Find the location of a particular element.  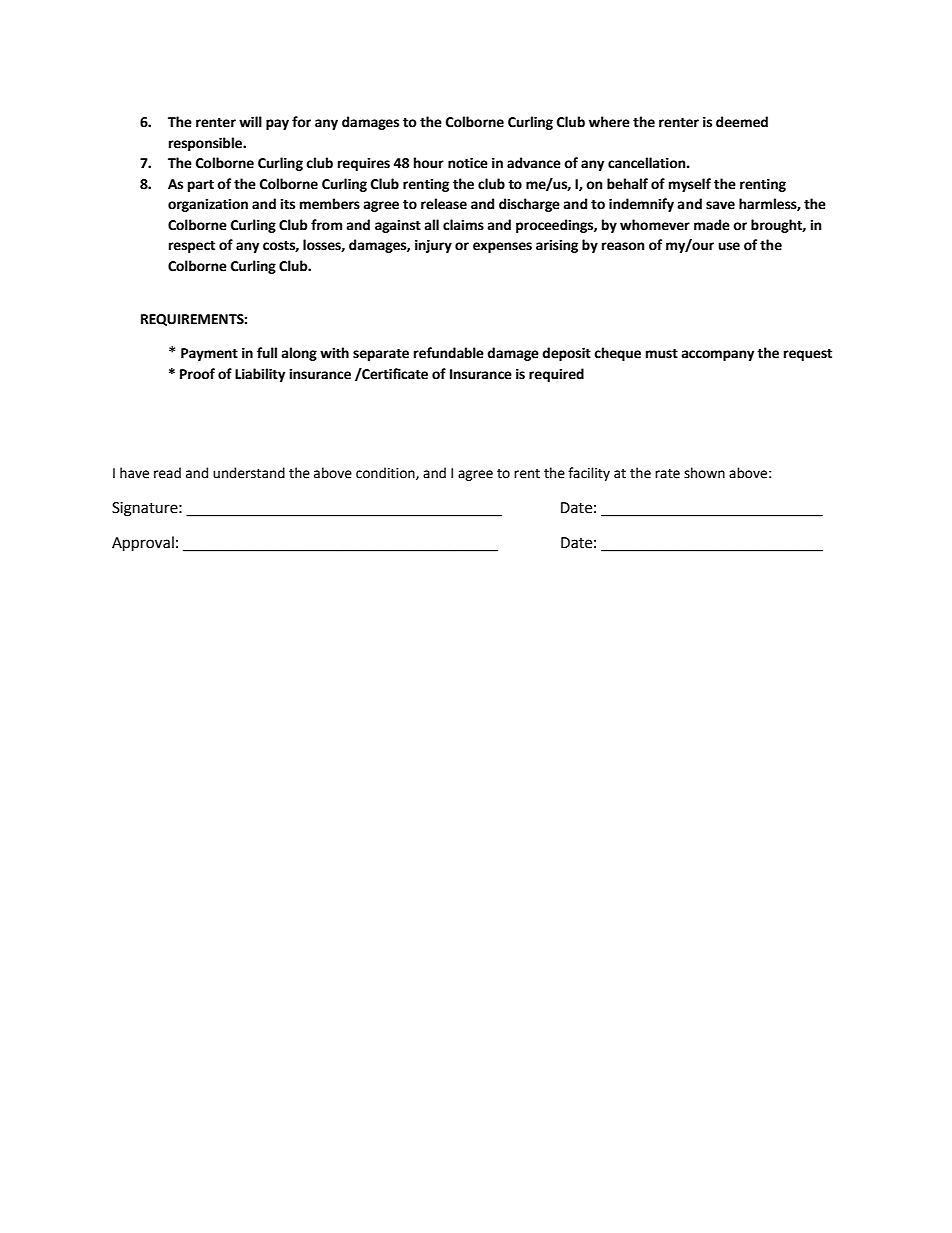

notice is located at coordinates (468, 163).
